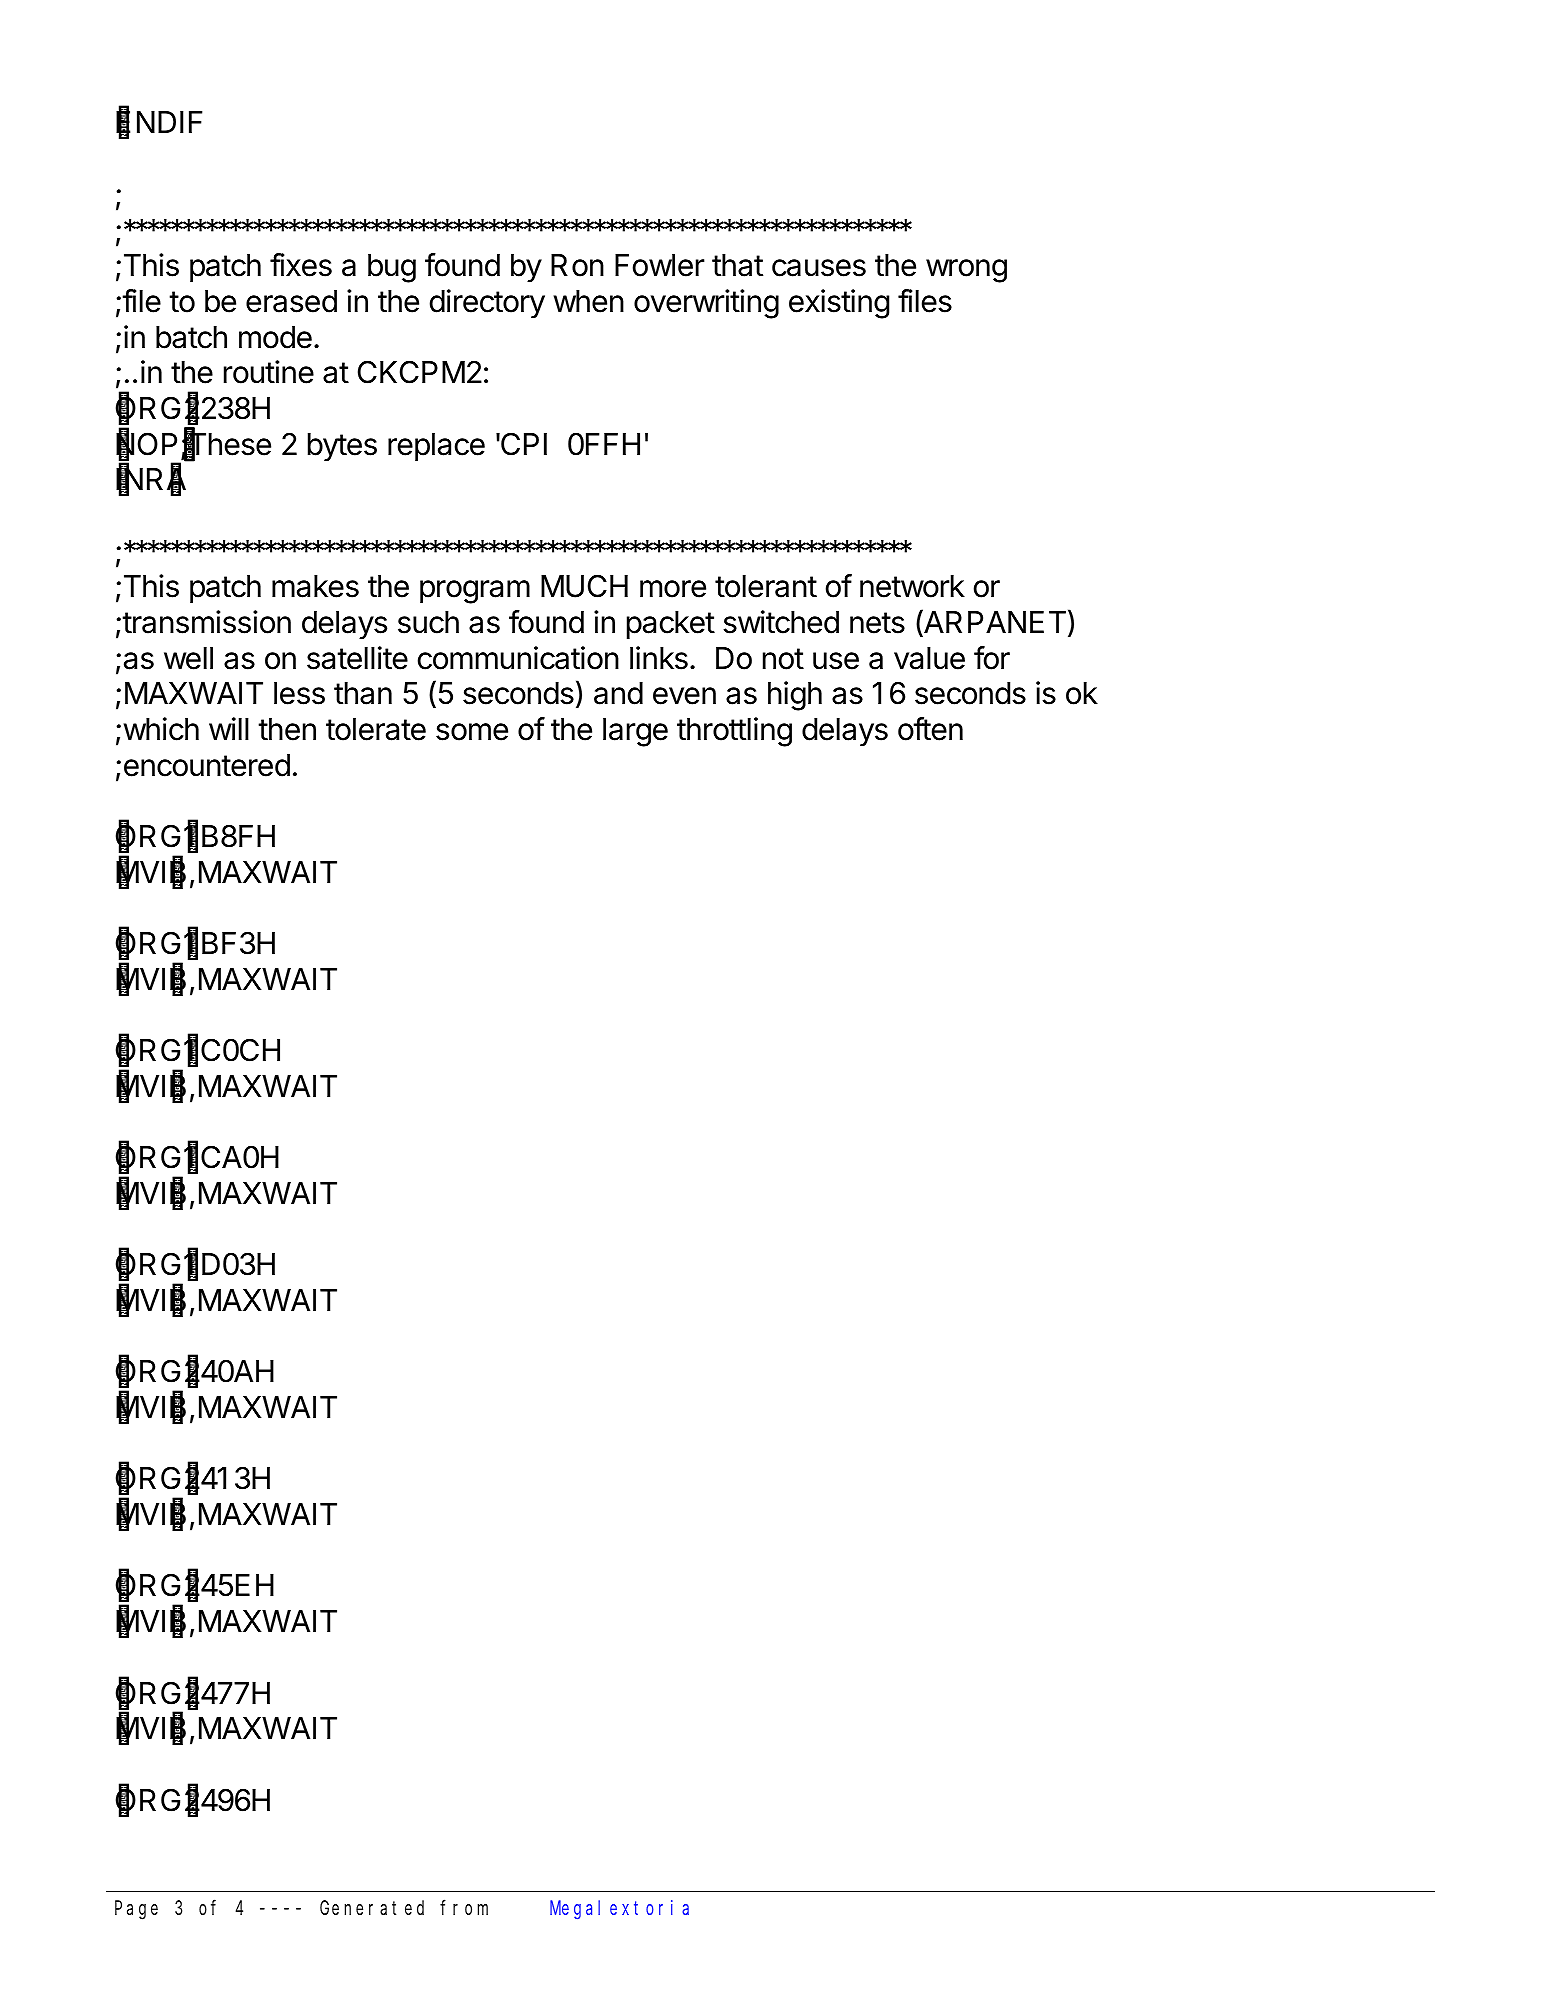 Image resolution: width=1541 pixels, height=1994 pixels. Describe the element at coordinates (464, 1907) in the page. I see `from` at that location.
